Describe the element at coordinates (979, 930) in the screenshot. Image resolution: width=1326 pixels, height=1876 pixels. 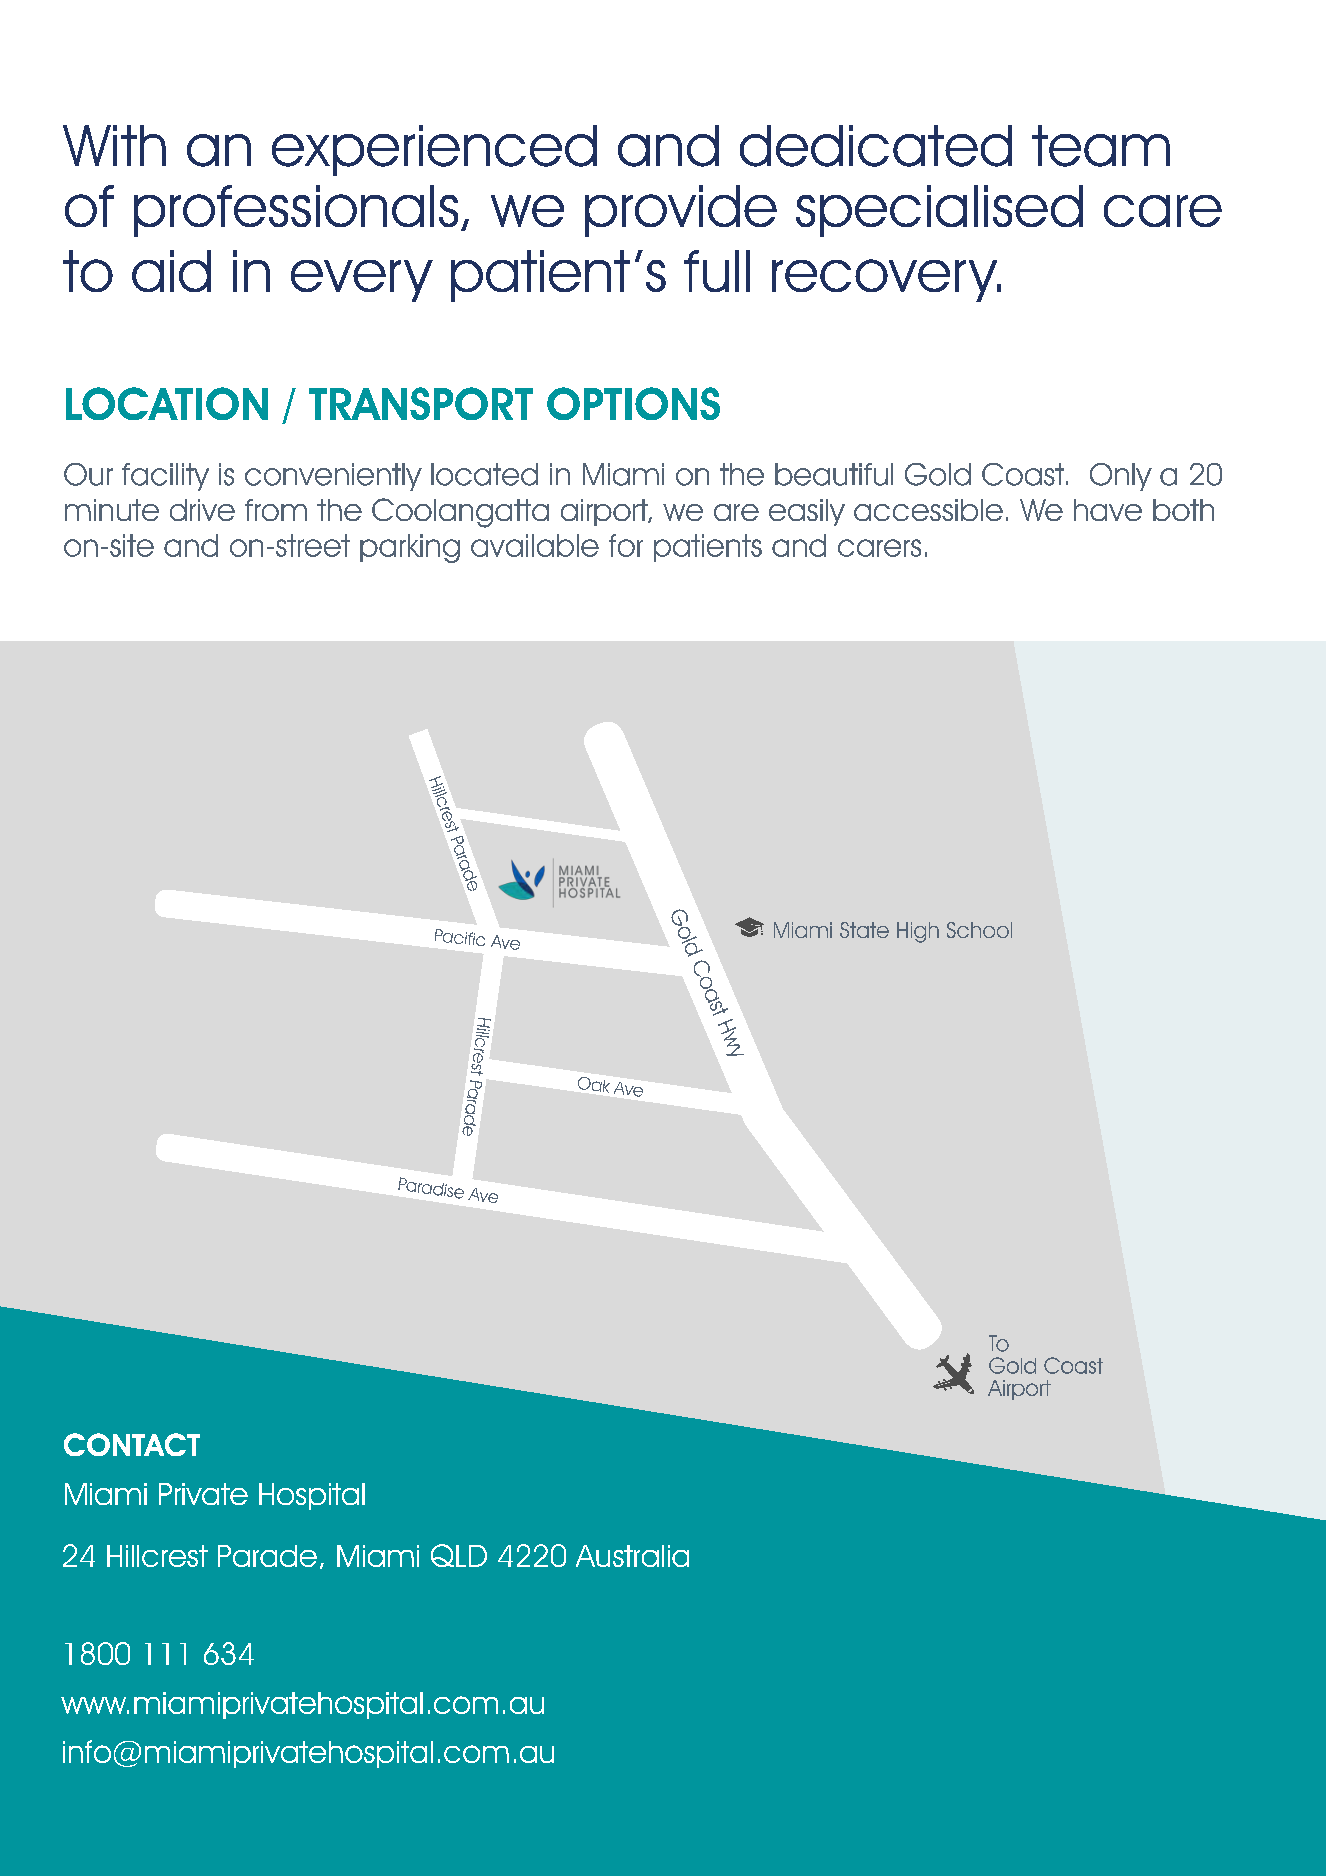
I see `School` at that location.
